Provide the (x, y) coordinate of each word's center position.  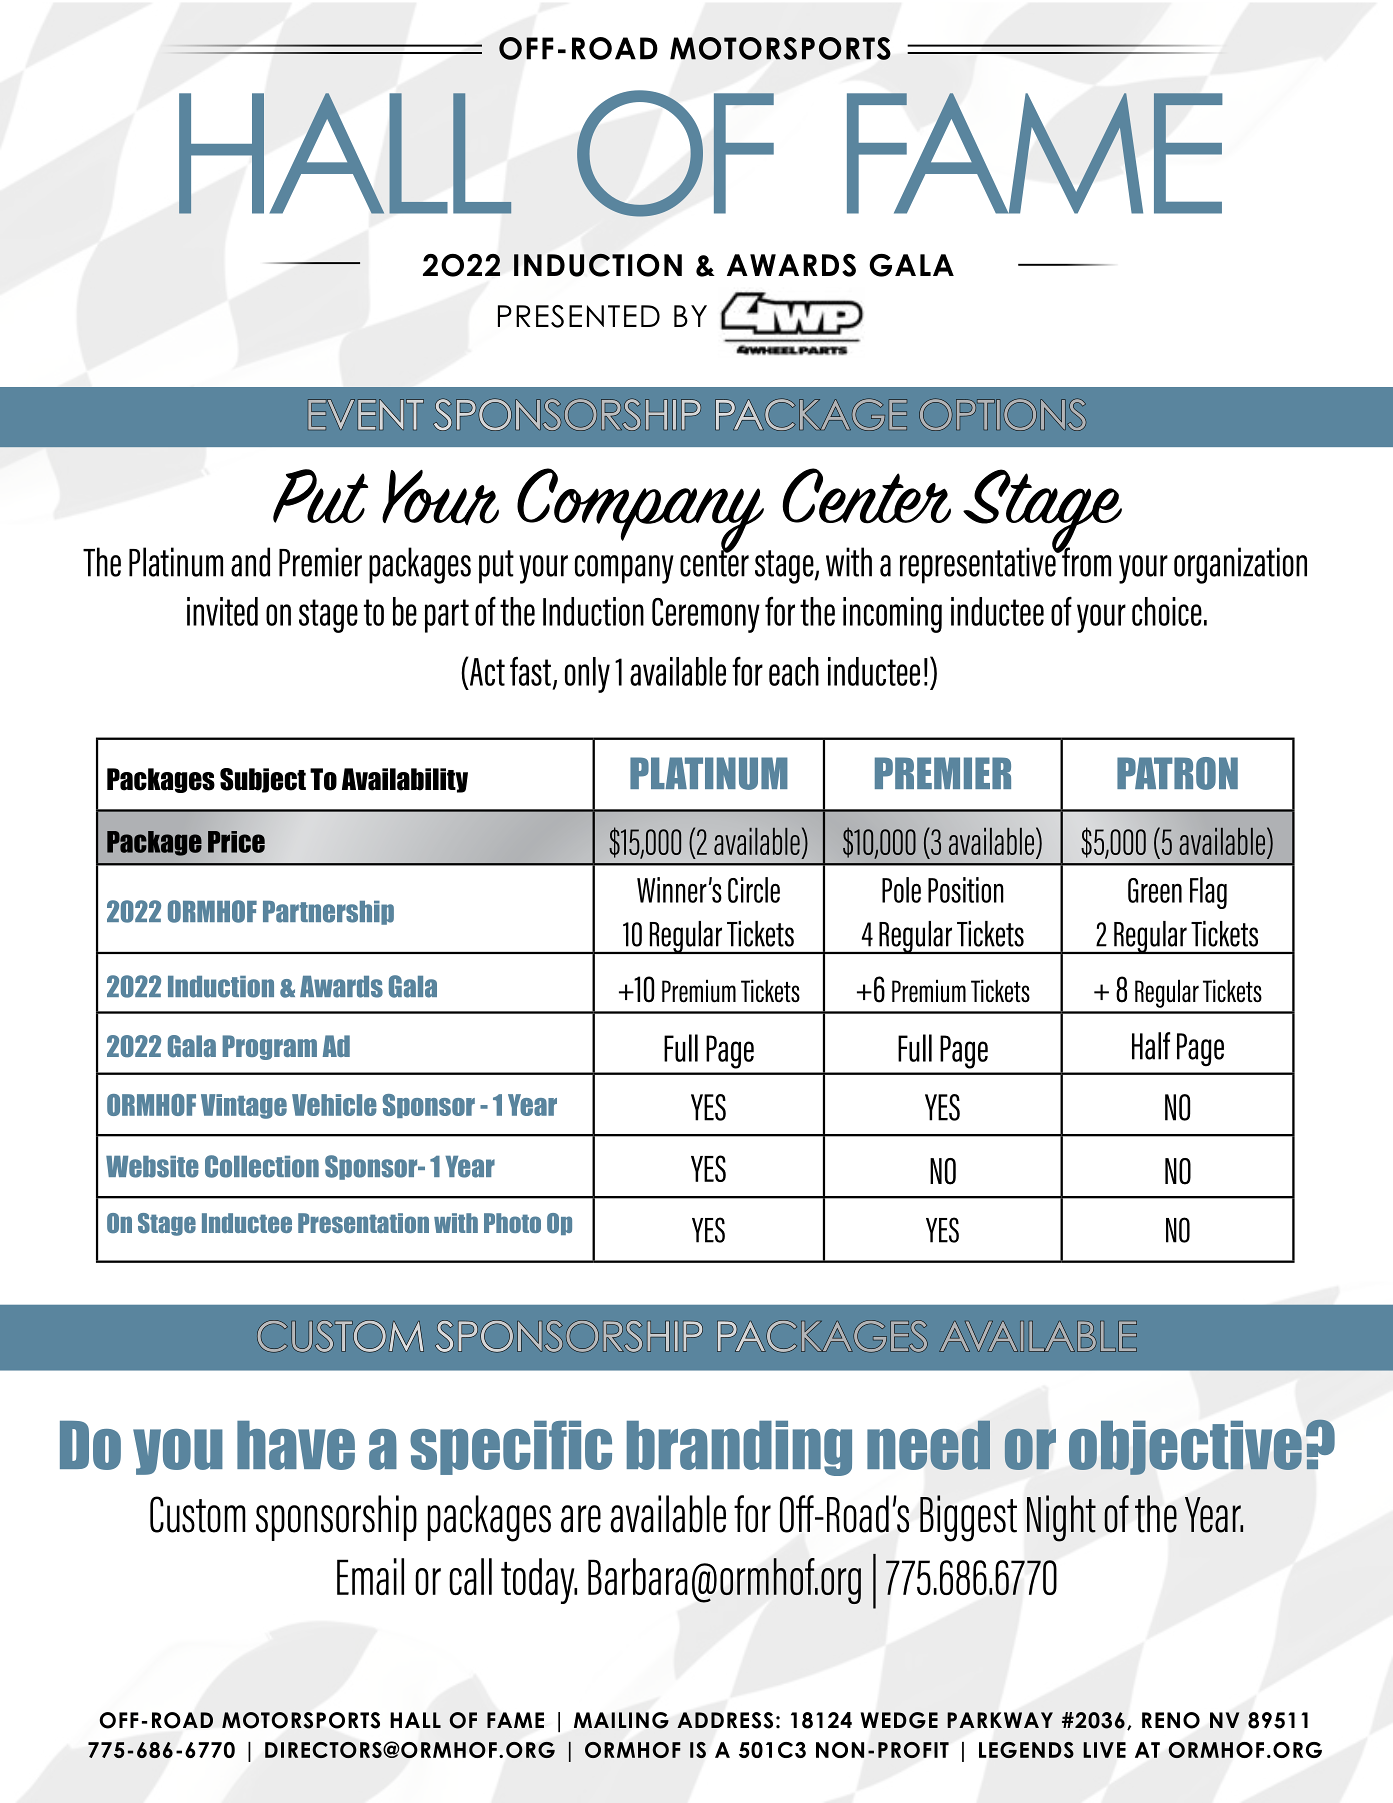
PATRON (1177, 773)
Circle (754, 890)
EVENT (366, 414)
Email (370, 1576)
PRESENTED (579, 316)
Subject (263, 780)
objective (1185, 1448)
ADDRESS (725, 1720)
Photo (512, 1223)
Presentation (363, 1223)
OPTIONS (1002, 414)
